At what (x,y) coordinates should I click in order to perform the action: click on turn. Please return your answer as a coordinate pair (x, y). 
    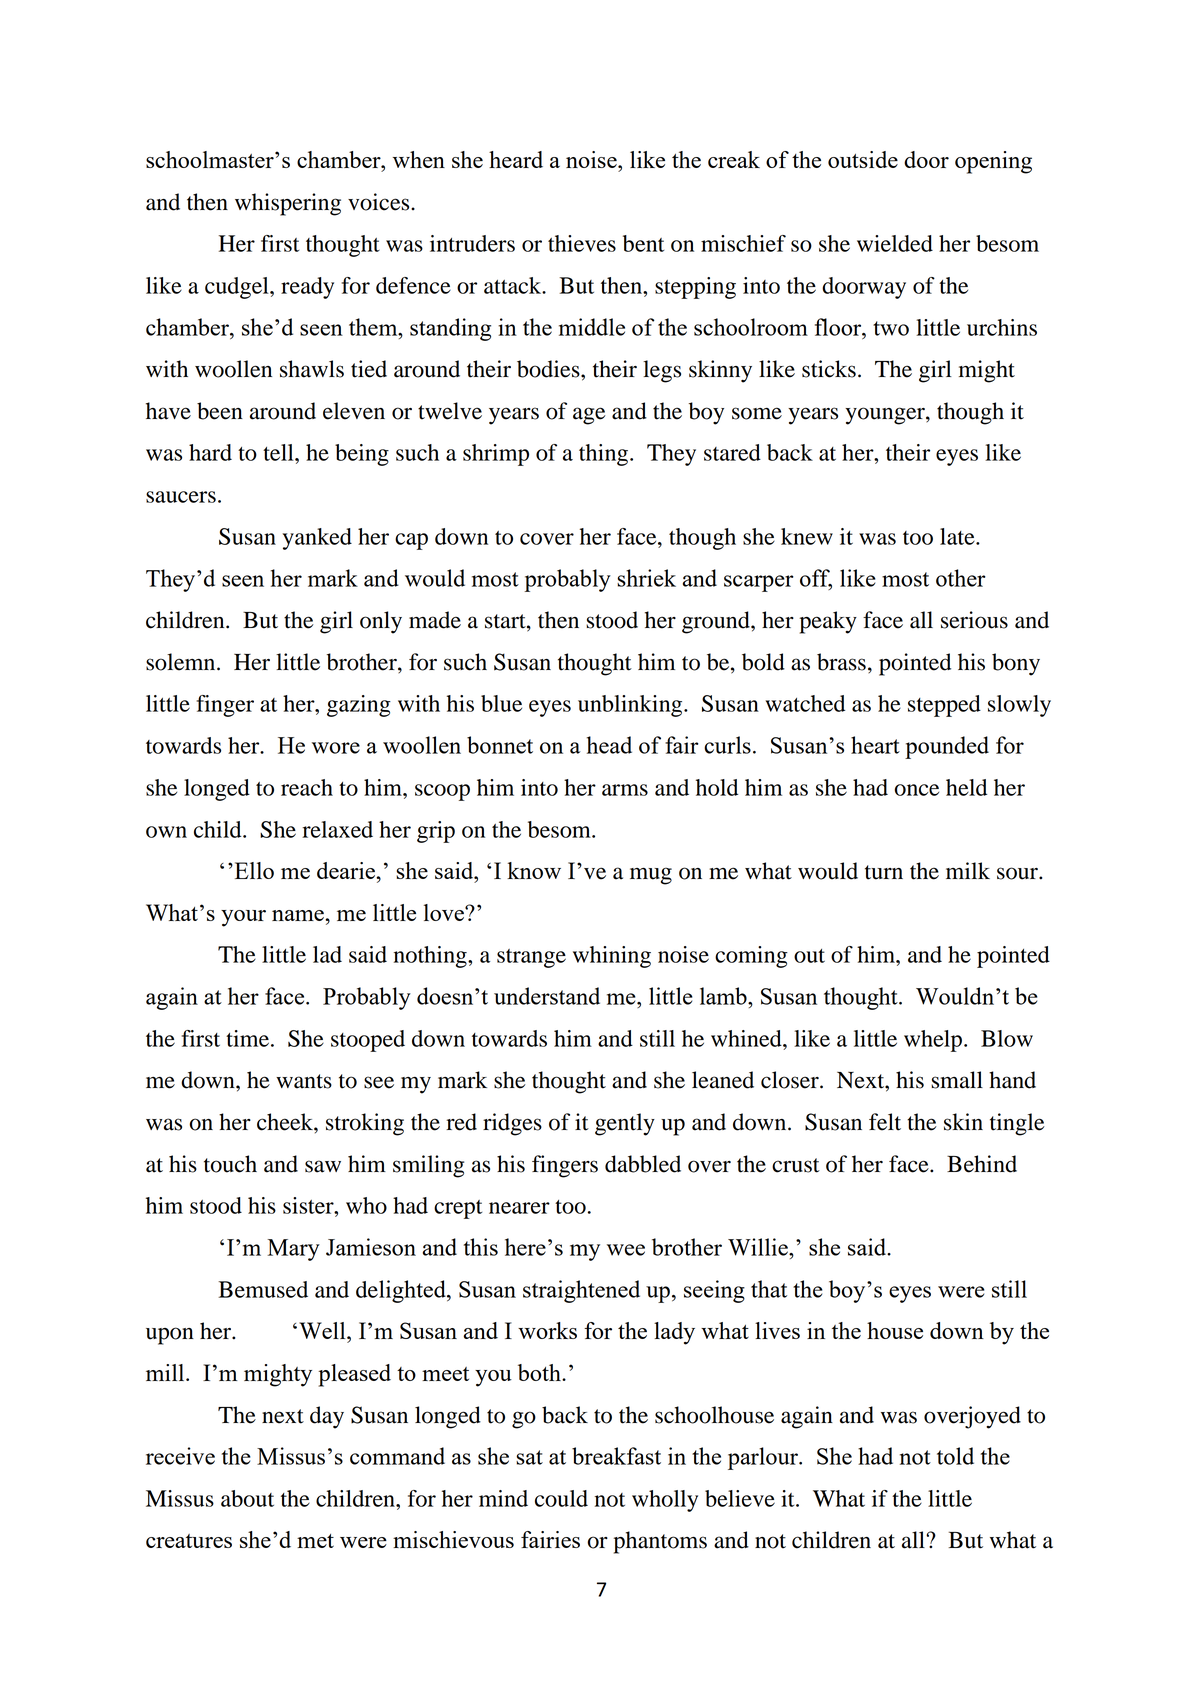
    Looking at the image, I should click on (884, 872).
